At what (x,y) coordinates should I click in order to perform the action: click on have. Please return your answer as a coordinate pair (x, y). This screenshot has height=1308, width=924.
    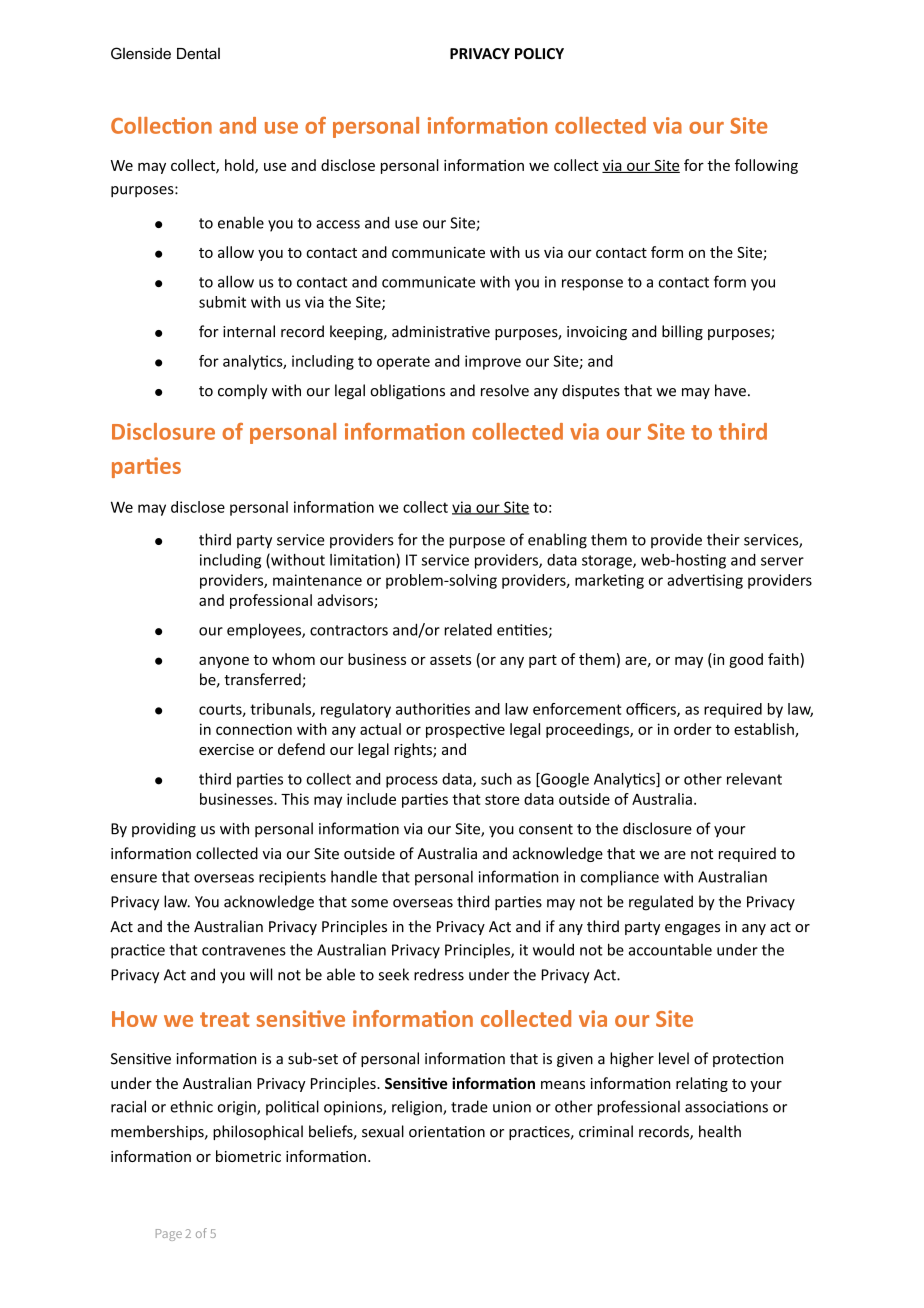
    Looking at the image, I should click on (730, 390).
